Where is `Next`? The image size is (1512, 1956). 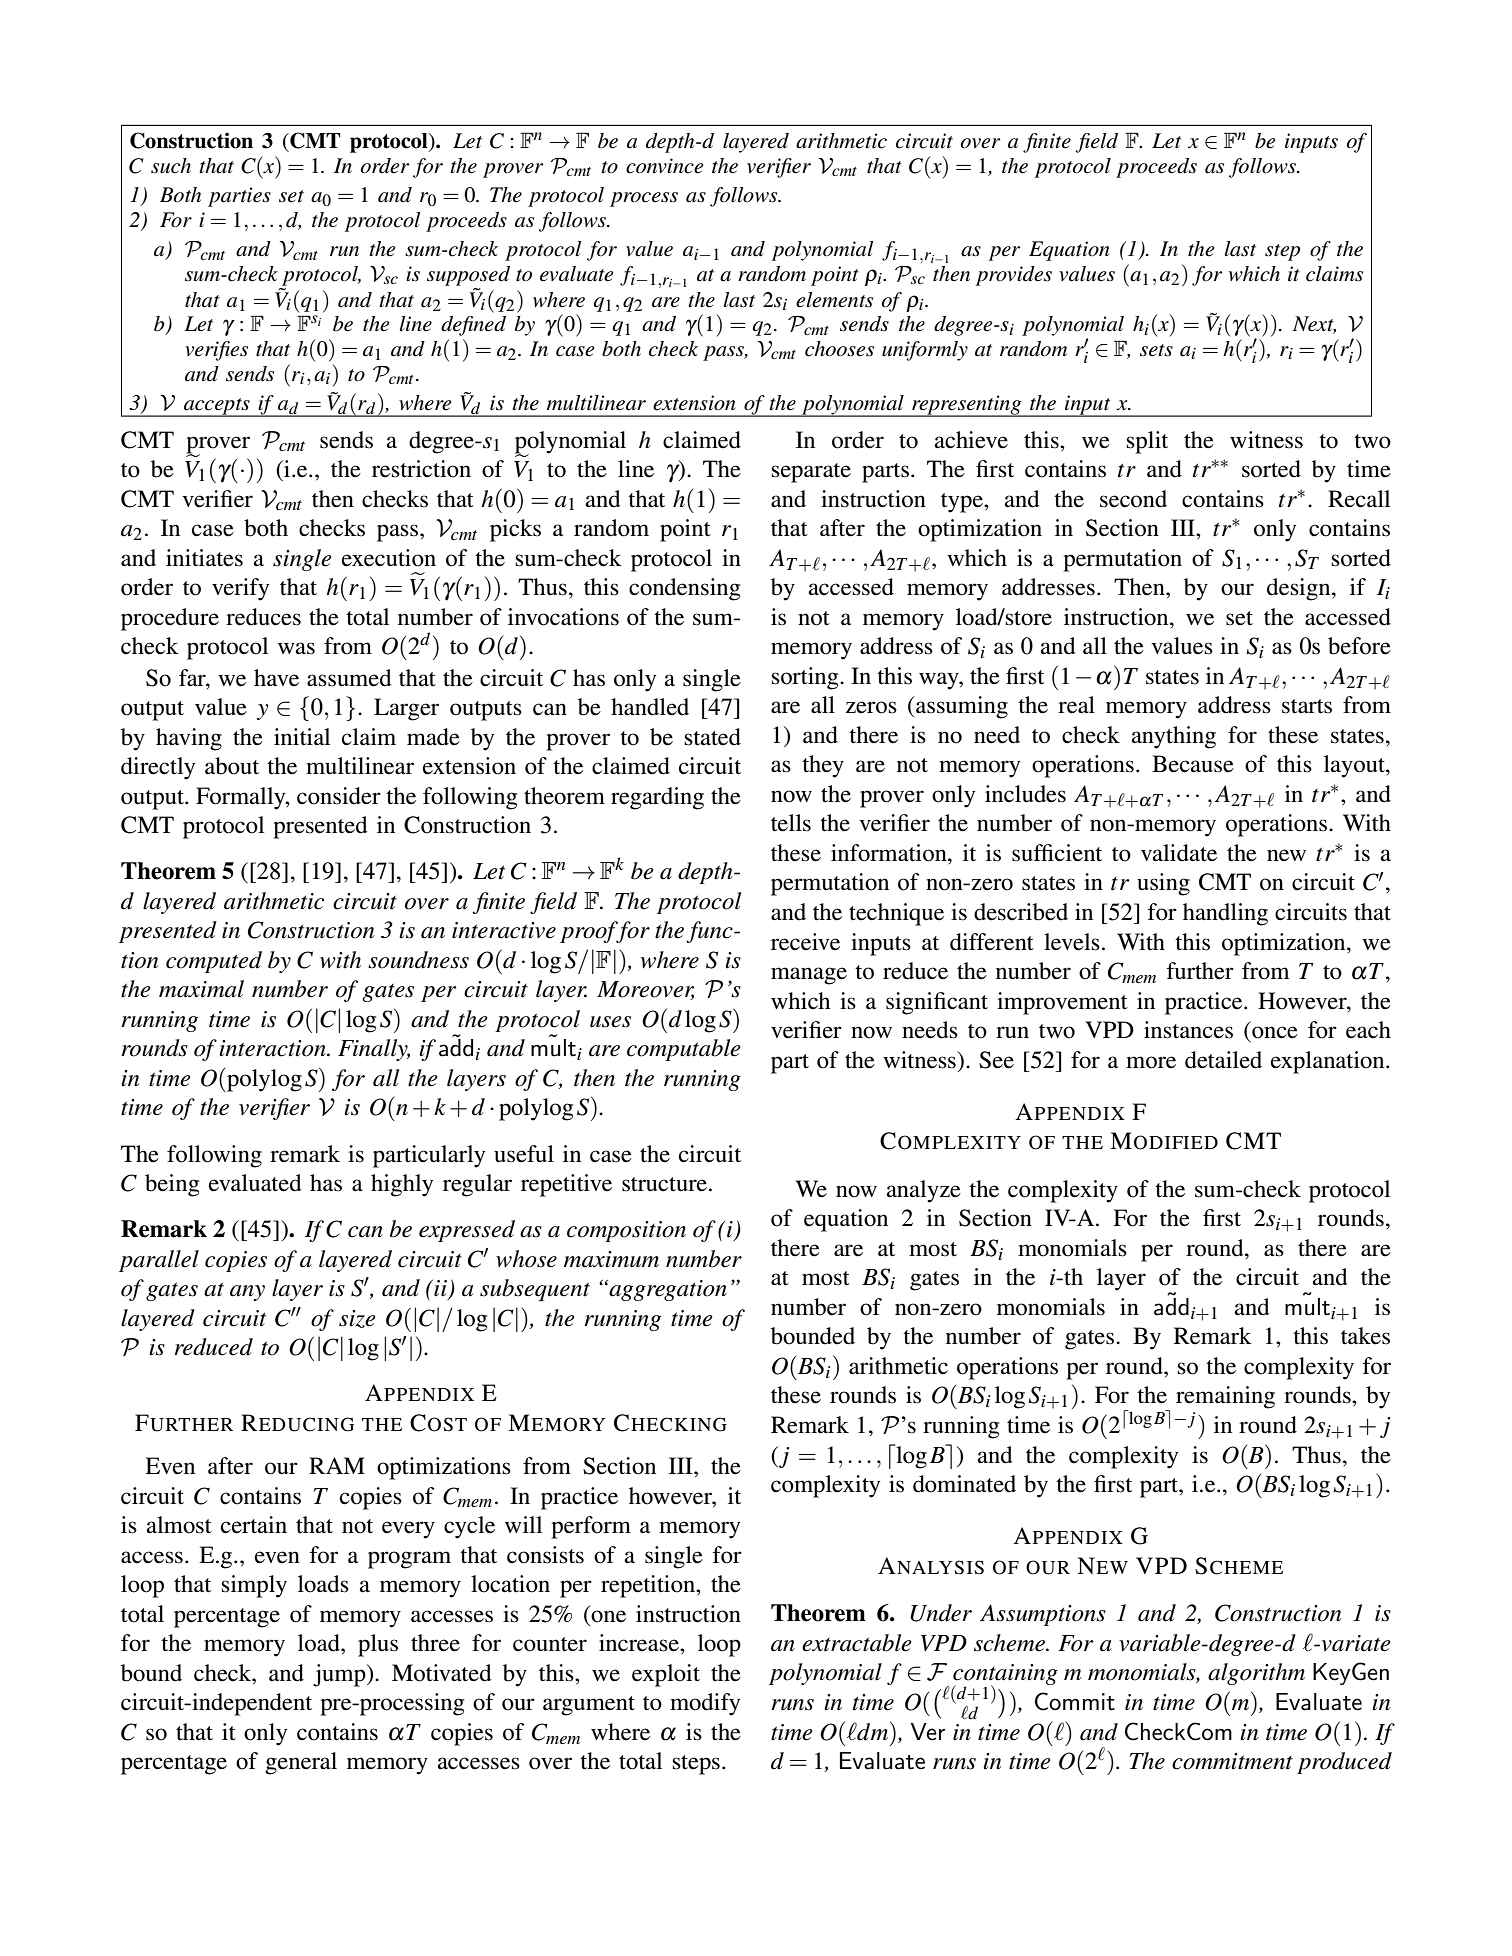
Next is located at coordinates (1314, 325).
